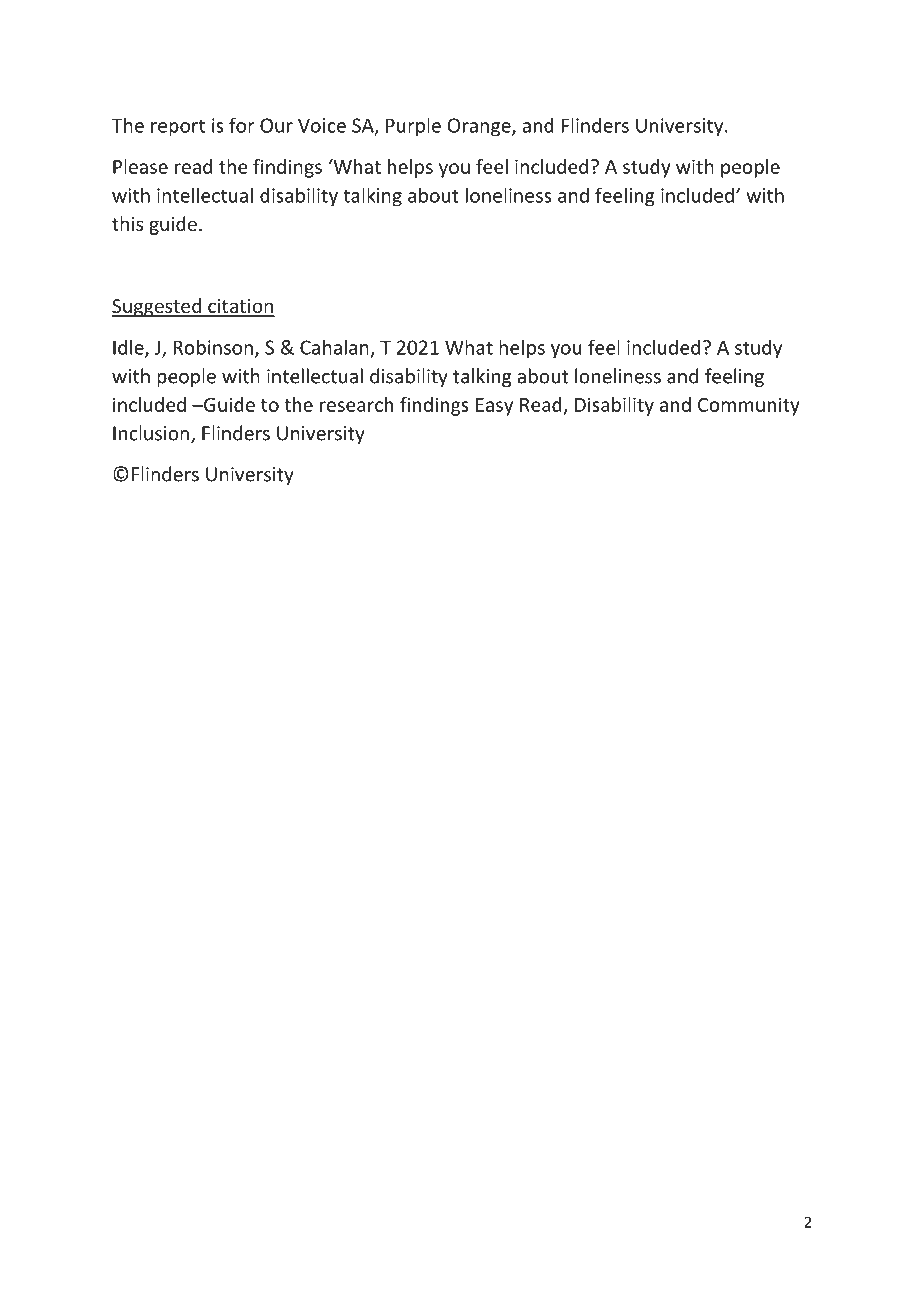  I want to click on report, so click(178, 128).
